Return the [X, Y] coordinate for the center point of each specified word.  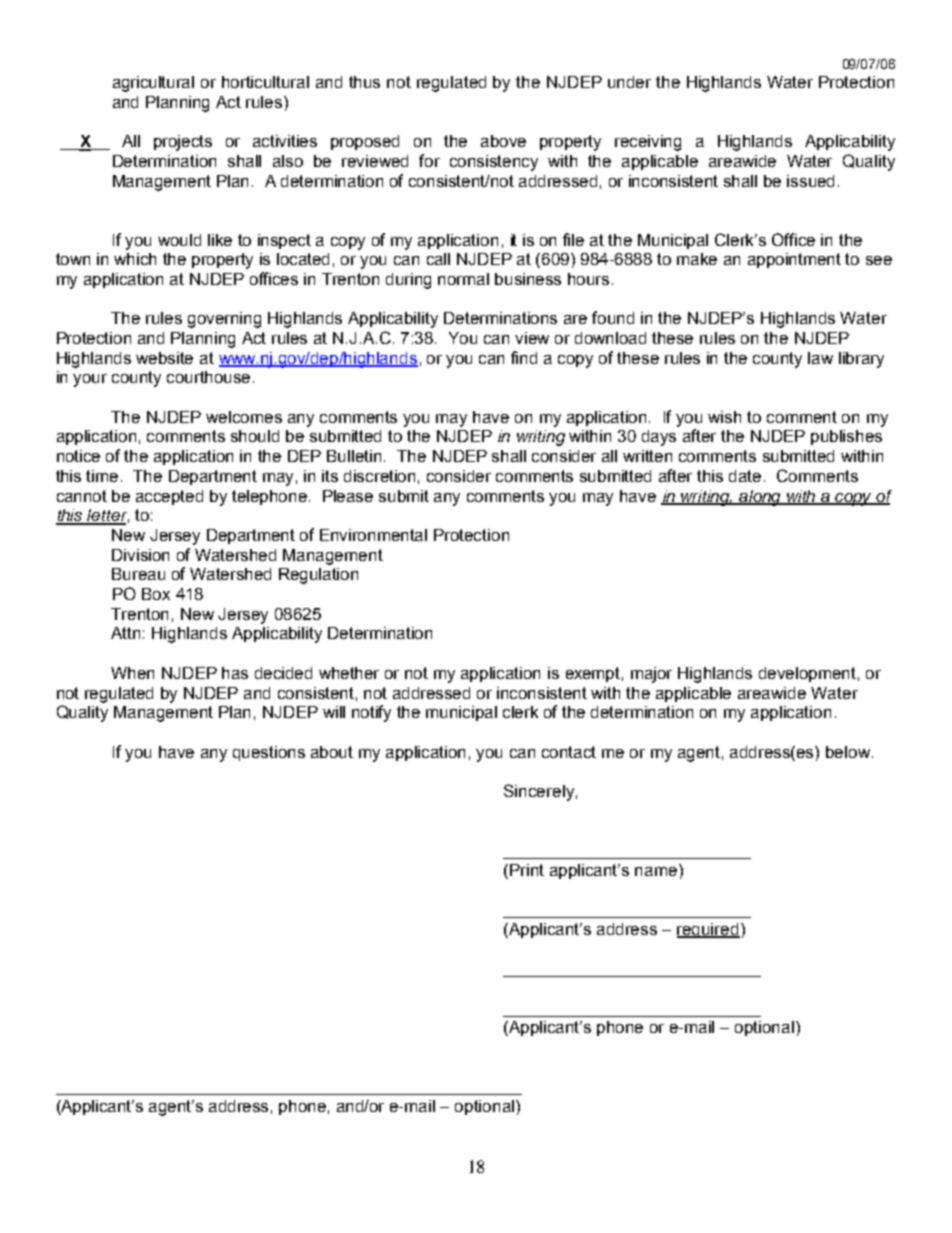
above [503, 141]
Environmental [373, 535]
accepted [169, 497]
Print [527, 870]
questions [269, 753]
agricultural [153, 84]
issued [810, 181]
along [761, 498]
